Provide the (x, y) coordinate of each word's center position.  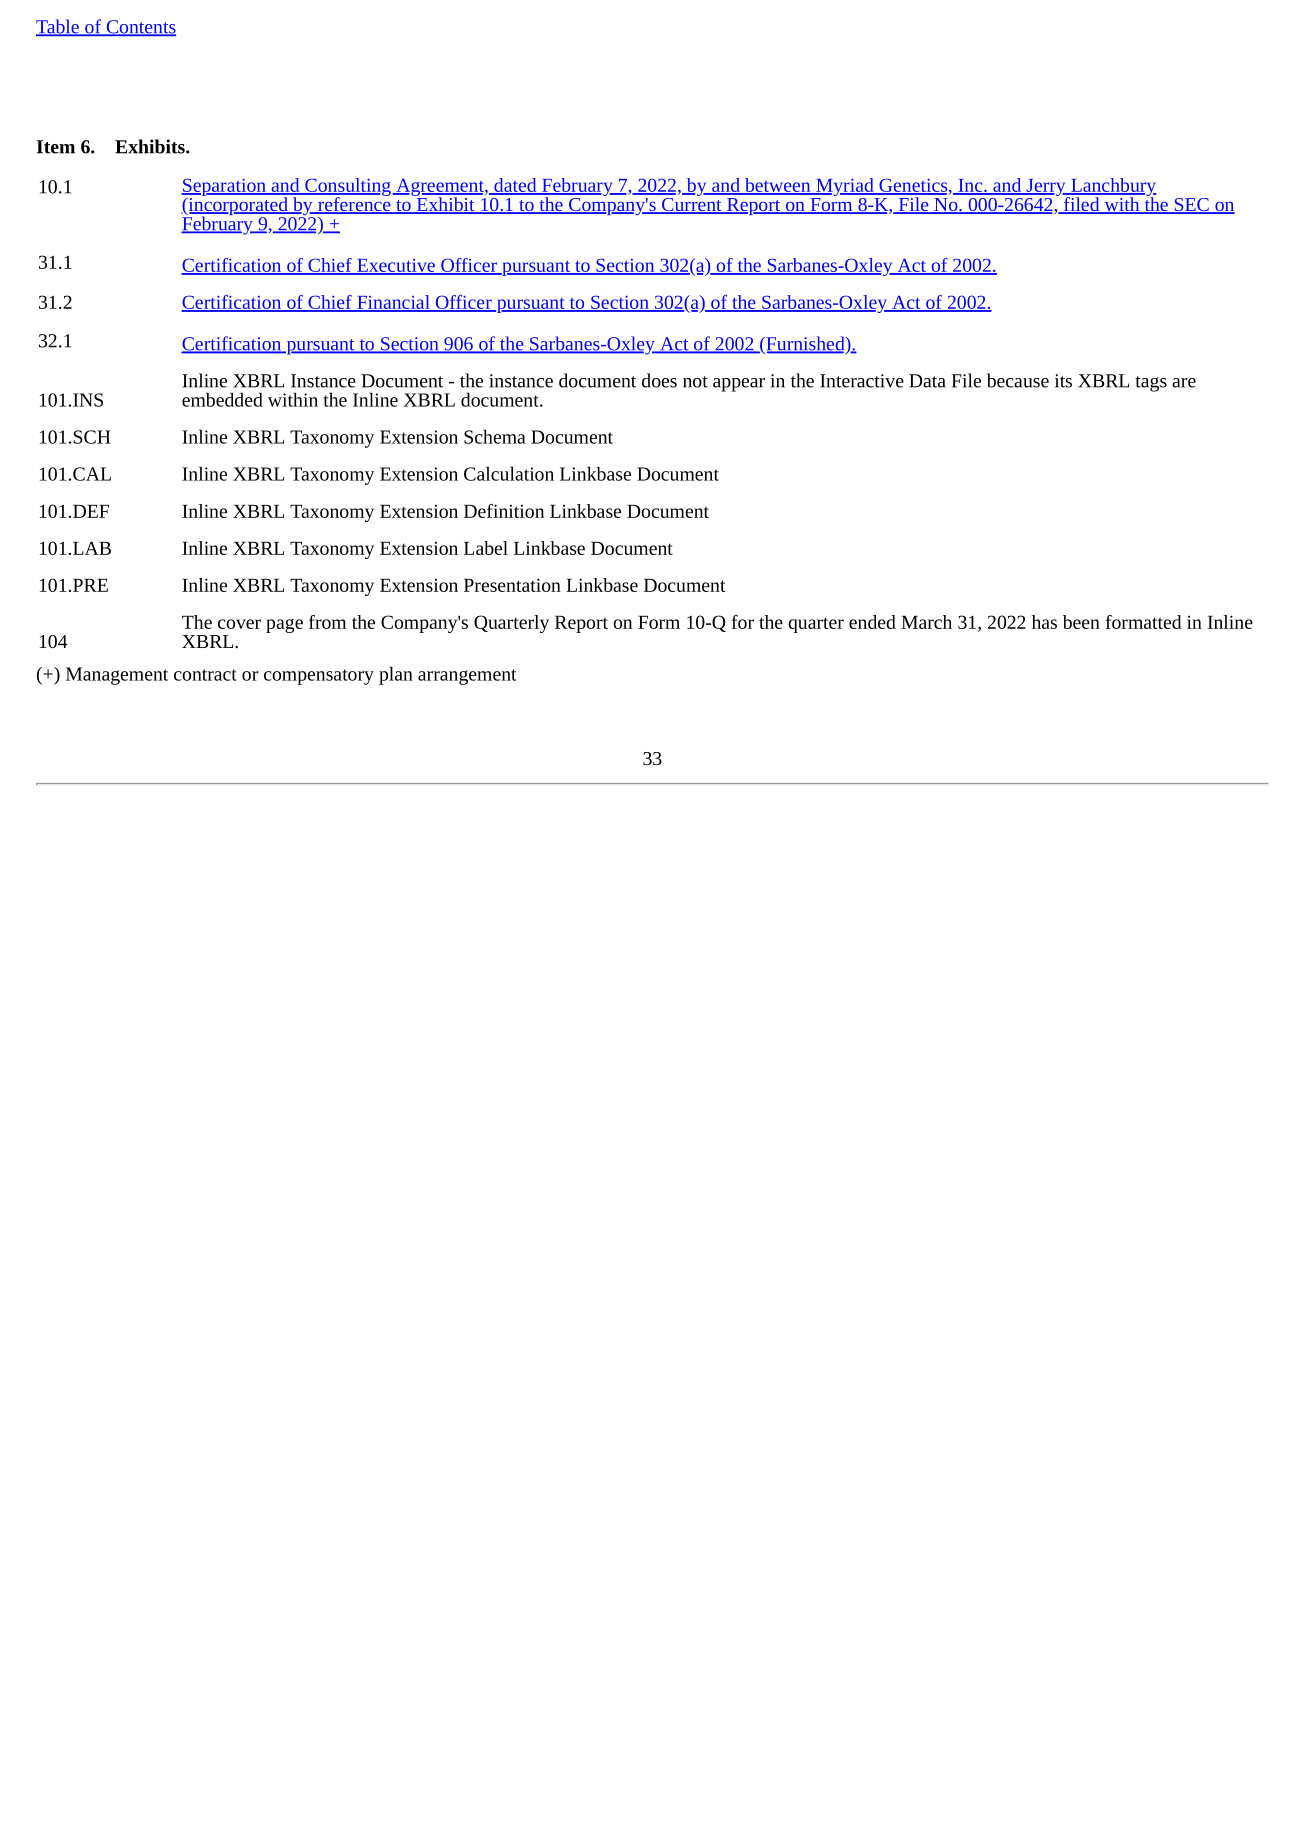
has (1044, 622)
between (777, 186)
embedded (222, 399)
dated (515, 186)
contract (205, 675)
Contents (140, 28)
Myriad (845, 187)
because (1018, 380)
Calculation (509, 473)
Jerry (1046, 188)
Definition (504, 511)
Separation (224, 188)
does (659, 380)
